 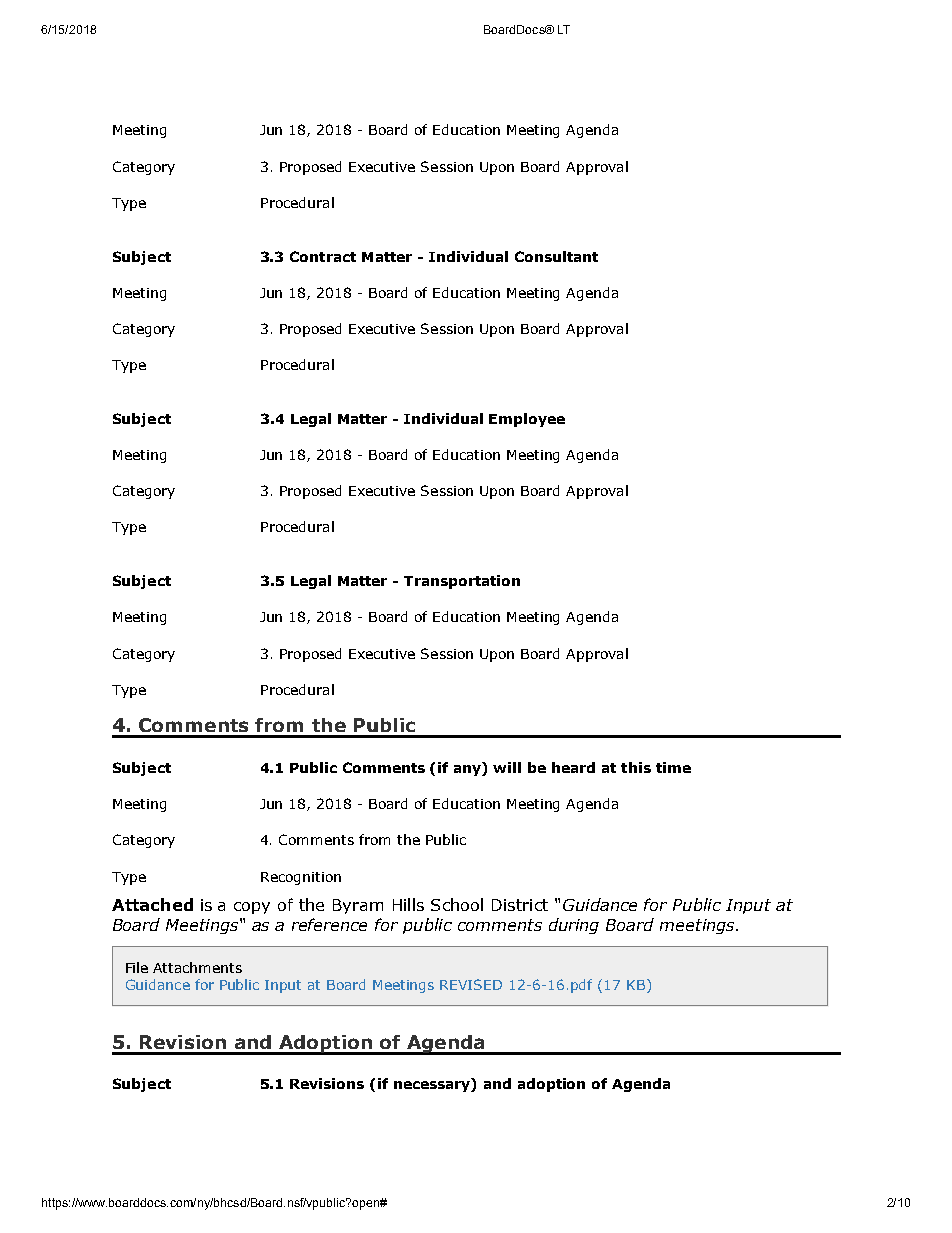 I want to click on Employee, so click(x=527, y=420).
